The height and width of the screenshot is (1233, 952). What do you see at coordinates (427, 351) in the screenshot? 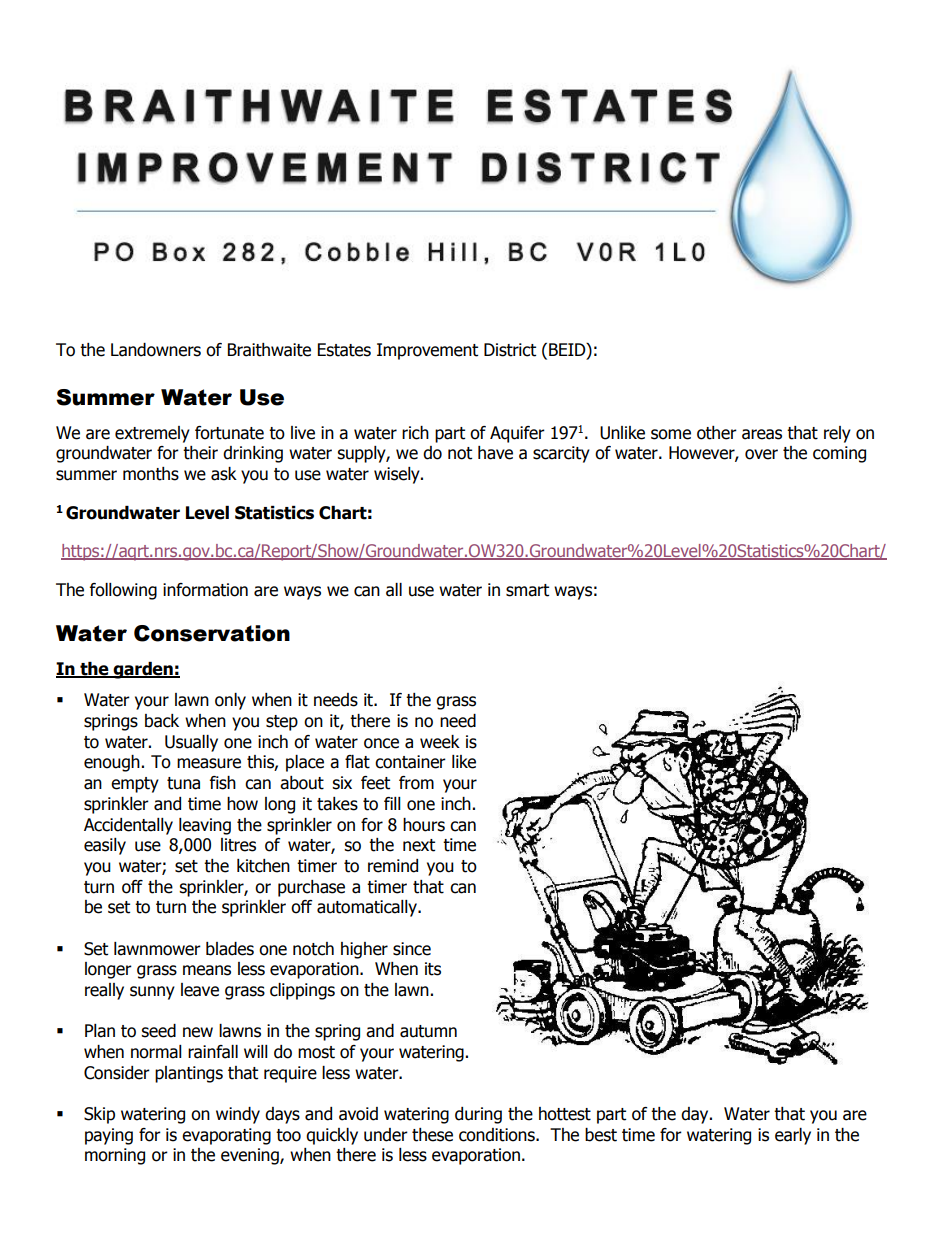
I see `Improvement` at bounding box center [427, 351].
